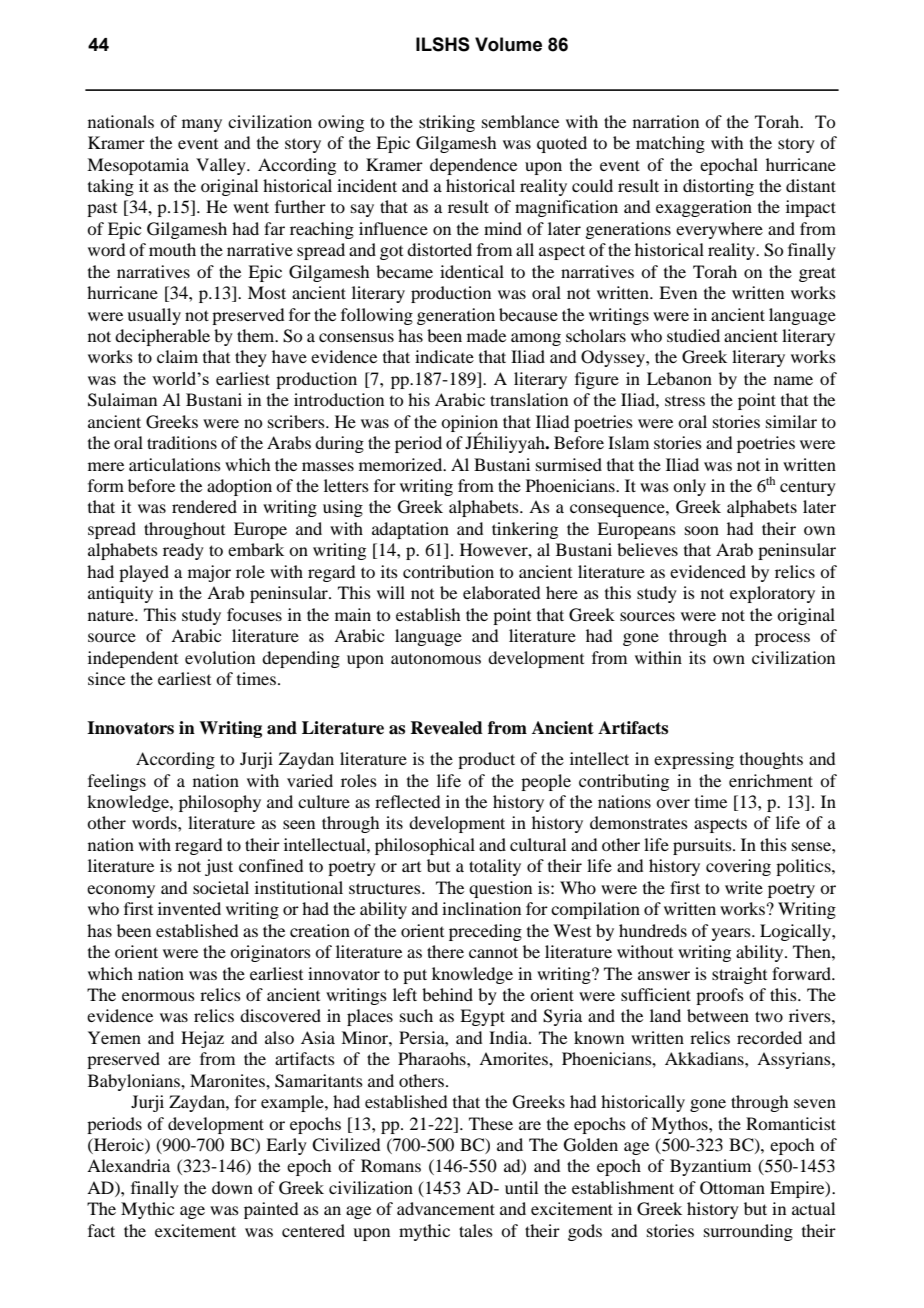  What do you see at coordinates (485, 932) in the screenshot?
I see `preceding` at bounding box center [485, 932].
